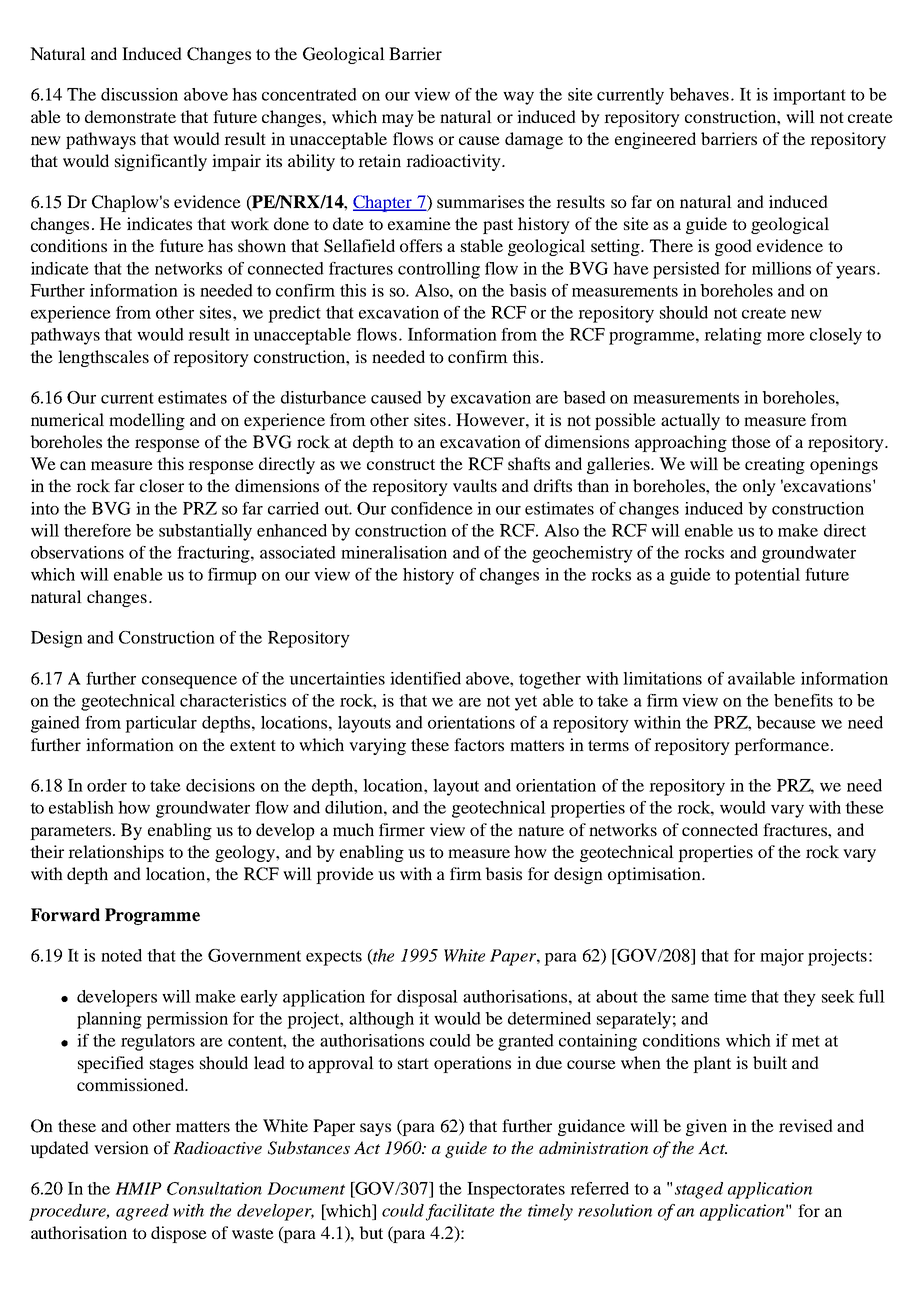 Image resolution: width=924 pixels, height=1308 pixels. Describe the element at coordinates (460, 1212) in the screenshot. I see `facilitate` at that location.
